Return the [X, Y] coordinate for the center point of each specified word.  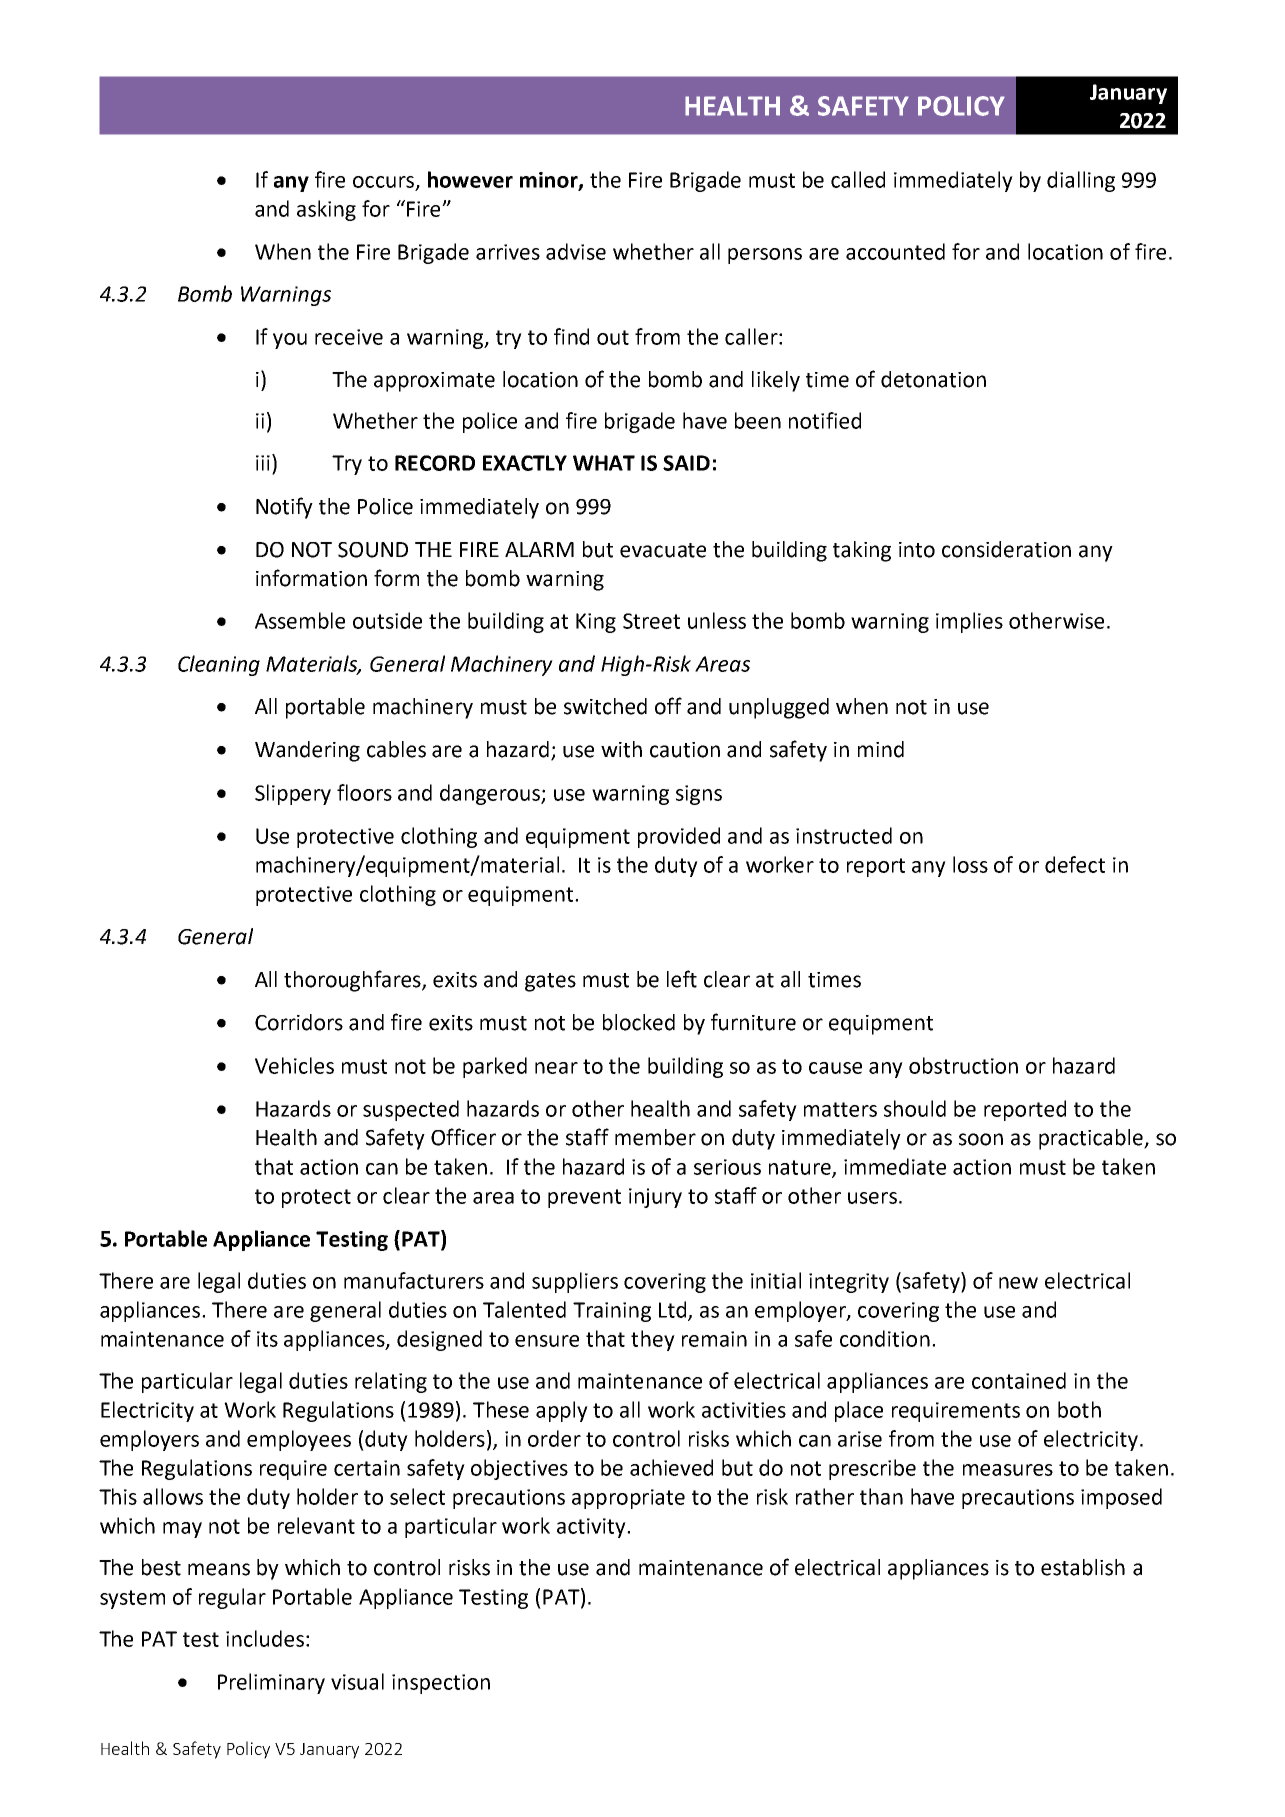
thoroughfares [353, 981]
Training [612, 1312]
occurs [385, 183]
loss [970, 864]
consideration [1006, 549]
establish [1083, 1567]
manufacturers [414, 1280]
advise [576, 251]
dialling [1081, 181]
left [682, 979]
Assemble [300, 620]
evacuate [663, 550]
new [1018, 1283]
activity [592, 1528]
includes [265, 1638]
